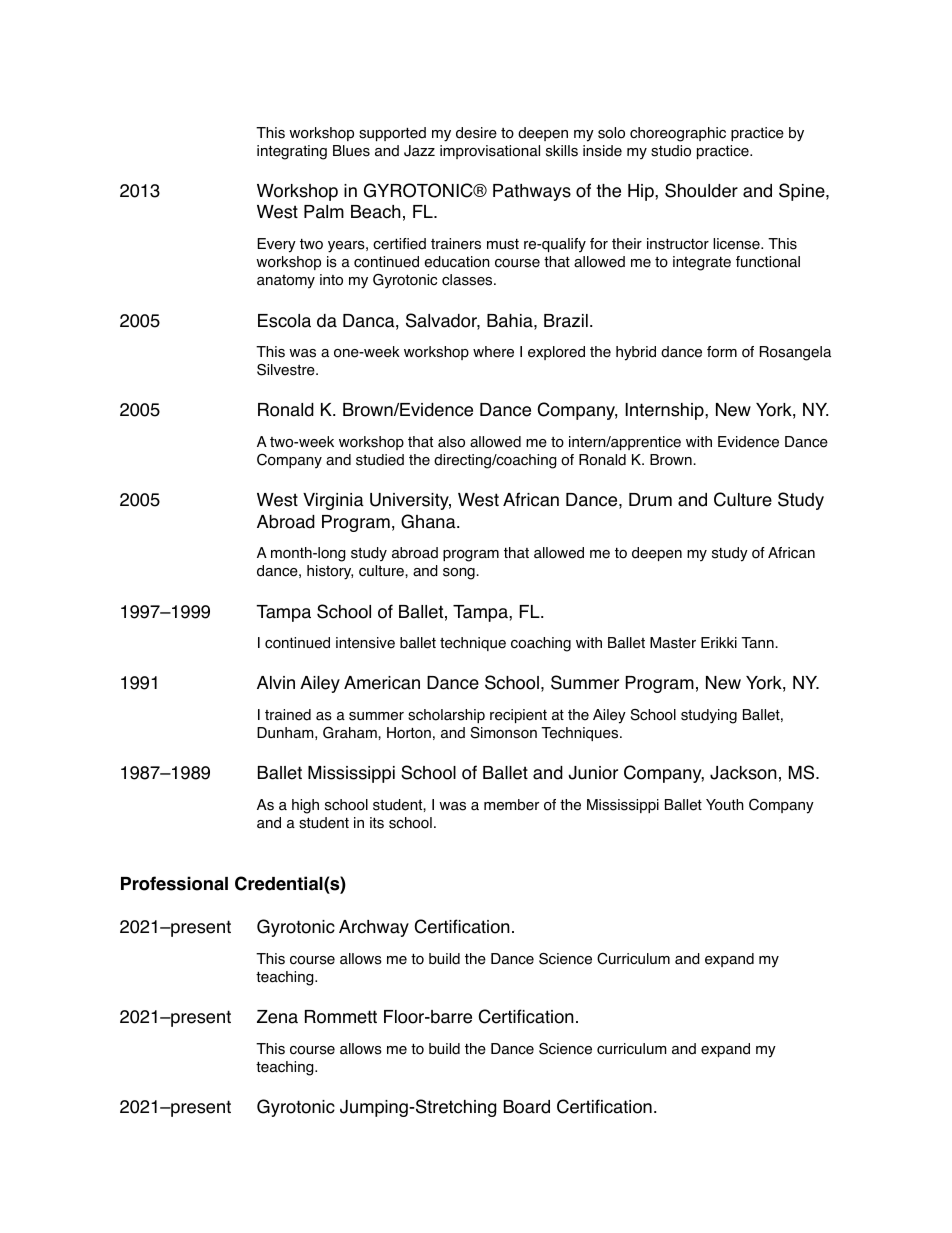 This document has width=952, height=1233. I want to click on song, so click(460, 574).
